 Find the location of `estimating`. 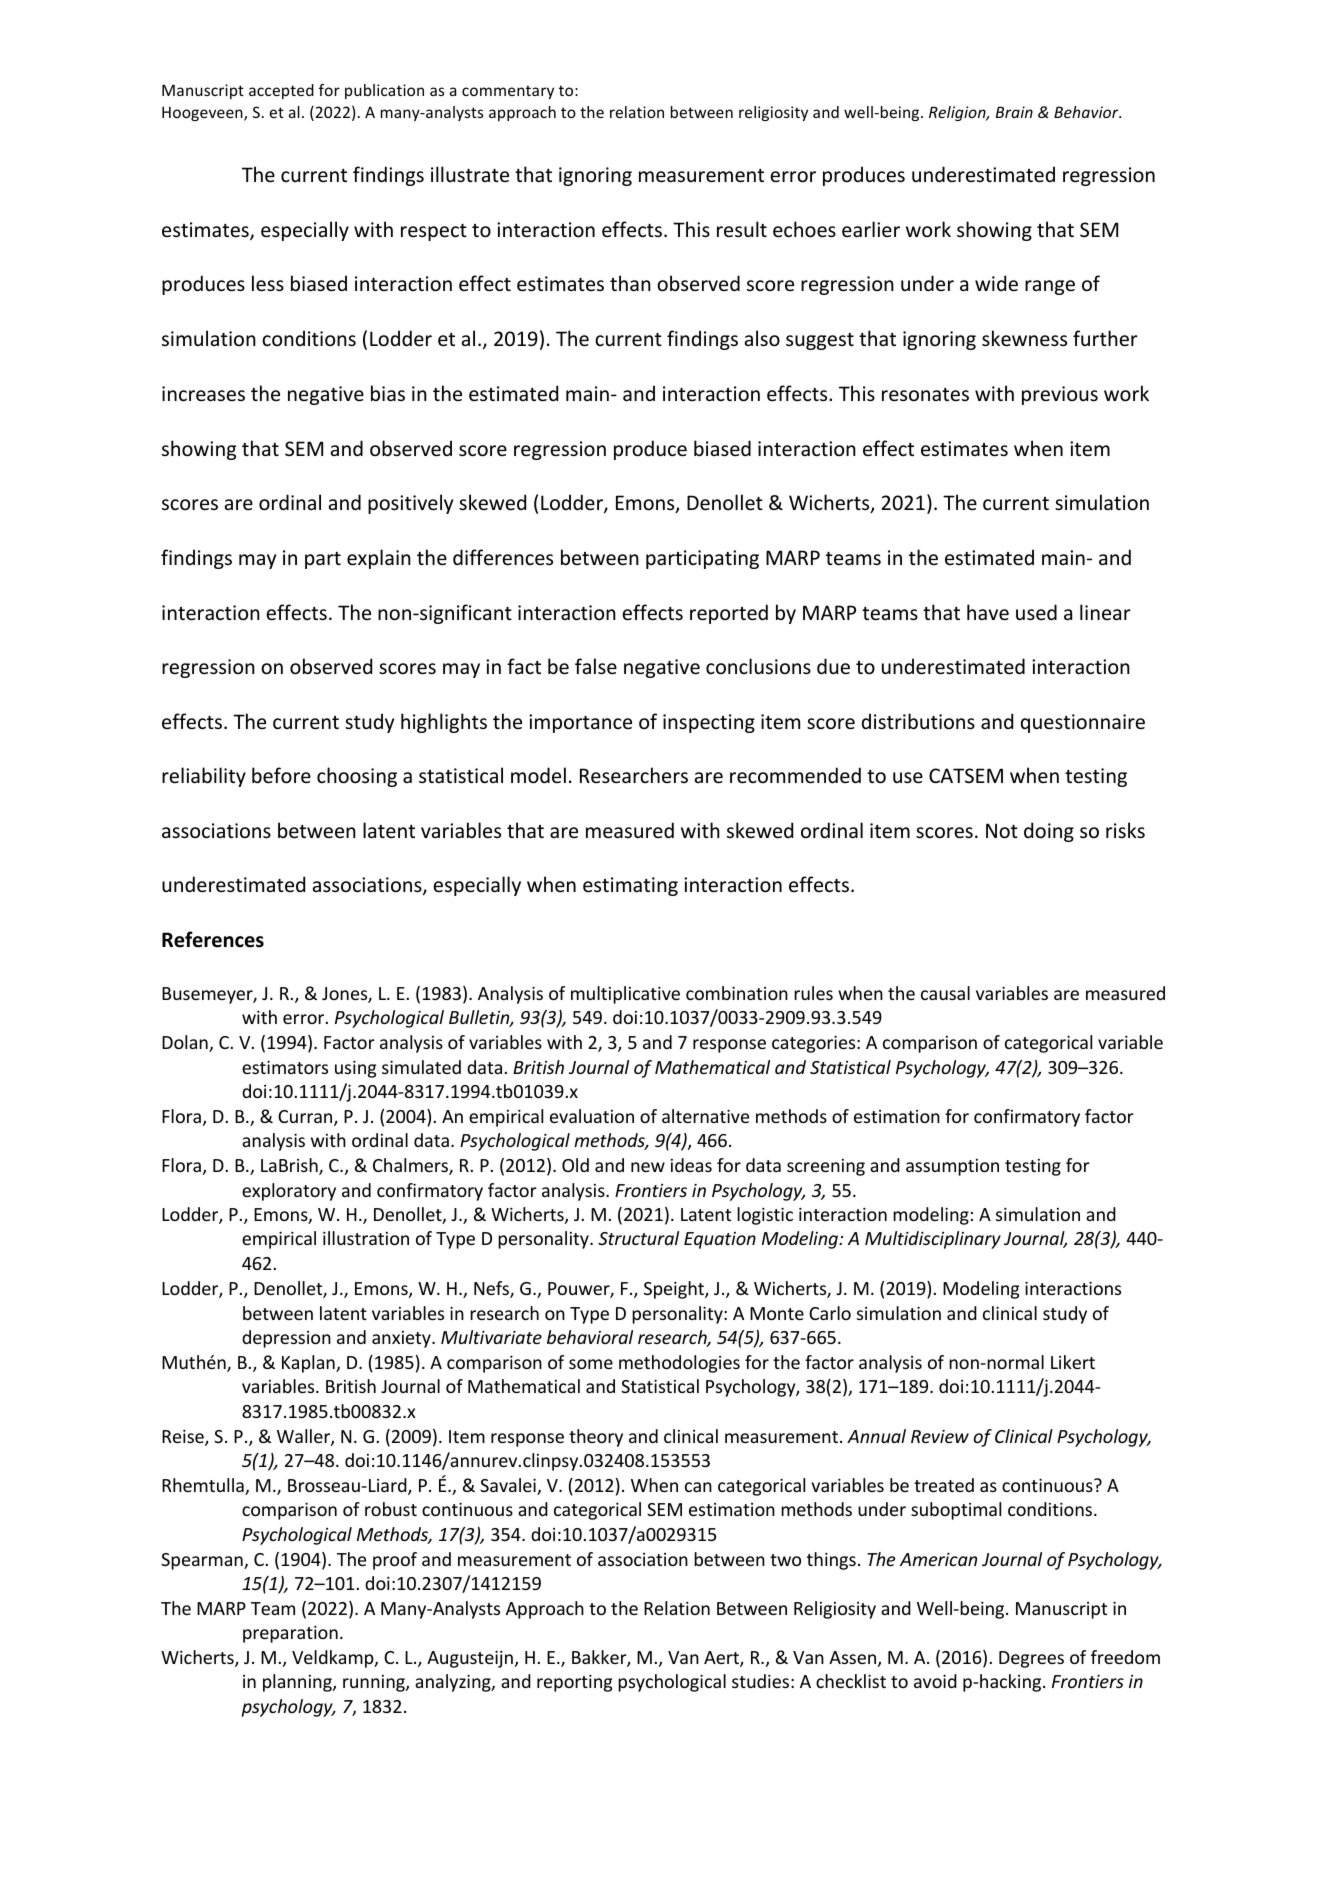

estimating is located at coordinates (630, 886).
